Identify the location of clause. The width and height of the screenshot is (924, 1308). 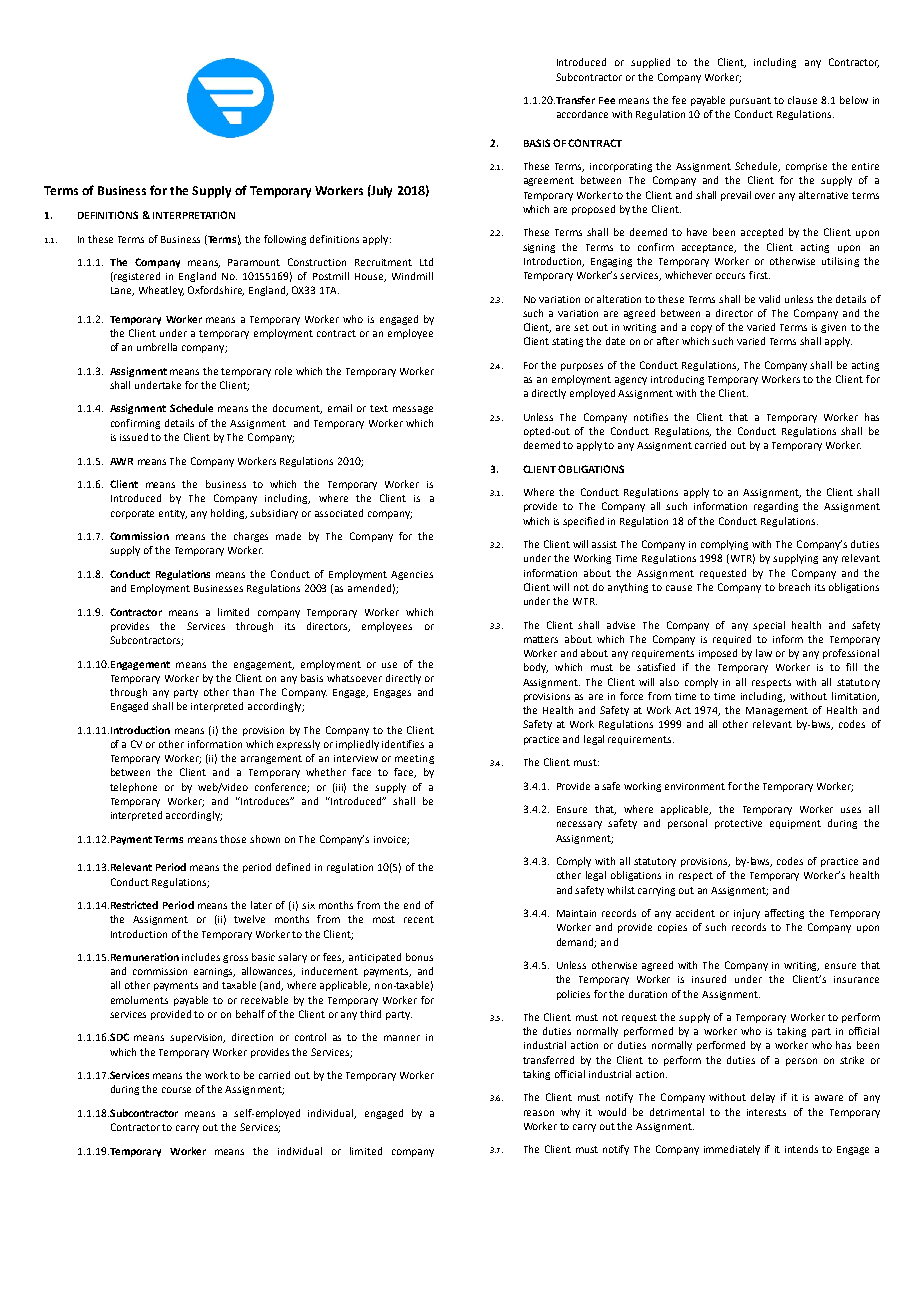
(802, 100).
